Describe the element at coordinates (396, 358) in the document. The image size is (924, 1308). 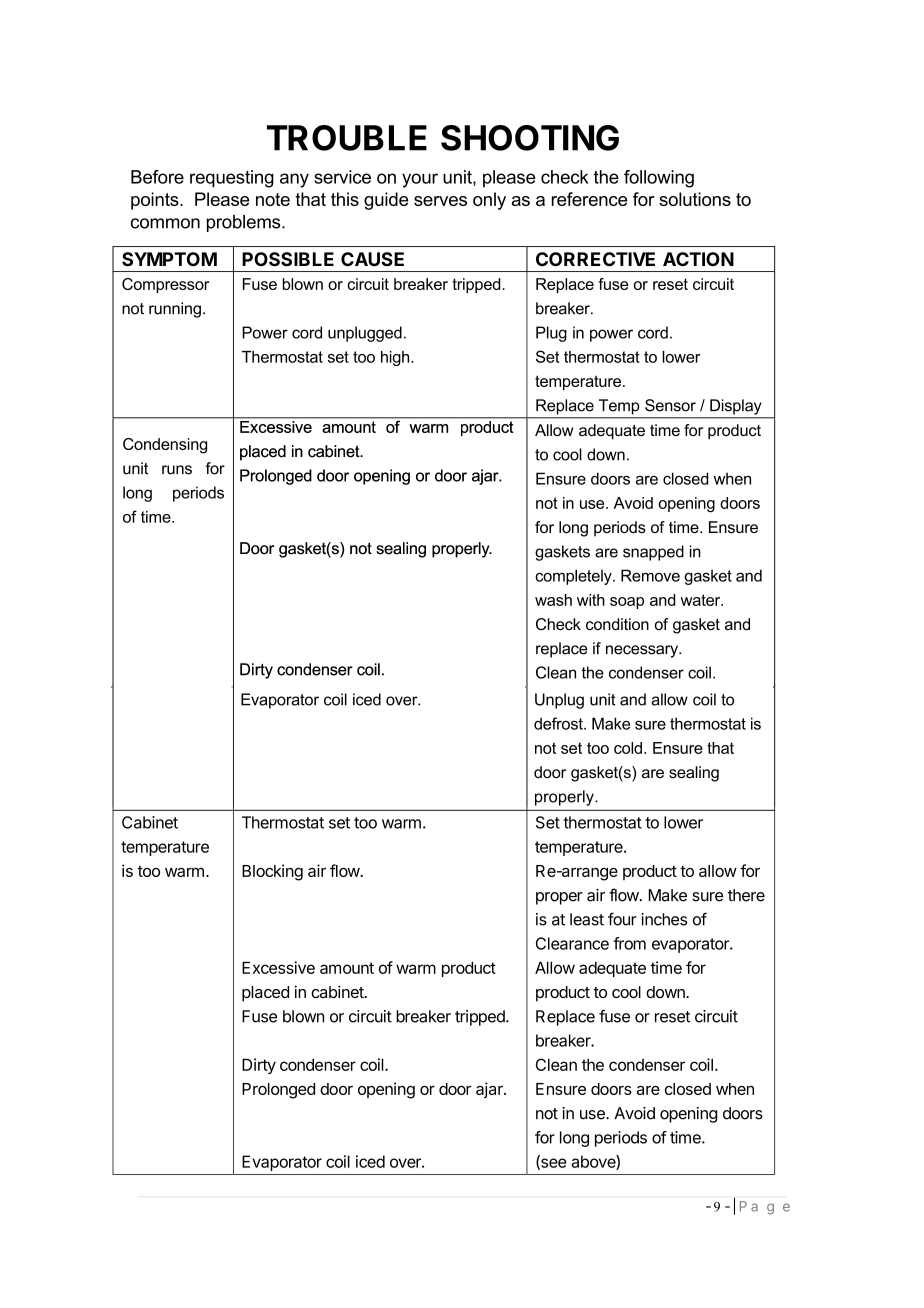
I see `high` at that location.
